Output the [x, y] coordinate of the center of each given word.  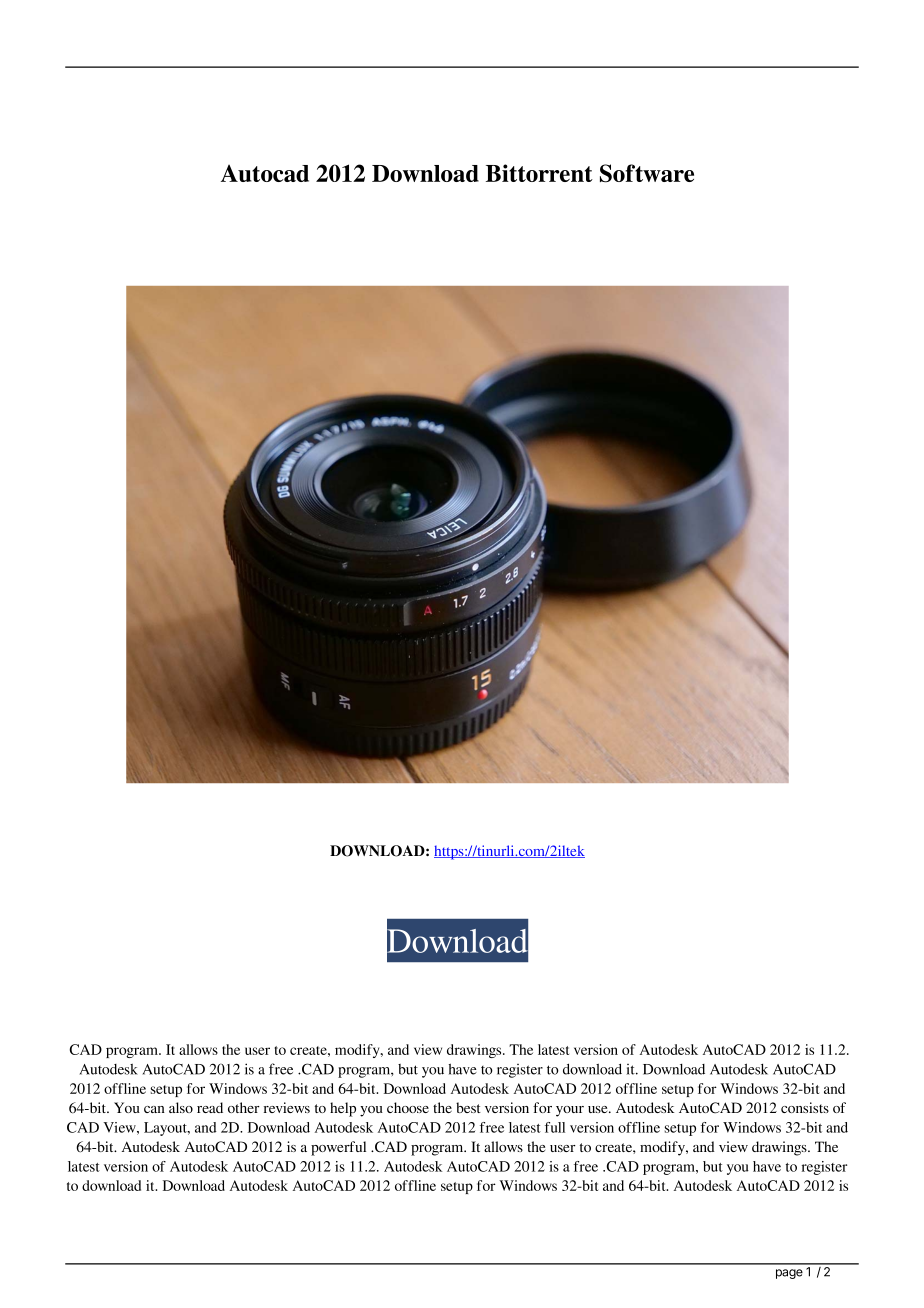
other [244, 1107]
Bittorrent [539, 173]
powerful [338, 1148]
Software [647, 173]
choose [408, 1107]
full [555, 1127]
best [468, 1107]
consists [805, 1107]
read [210, 1107]
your [570, 1111]
